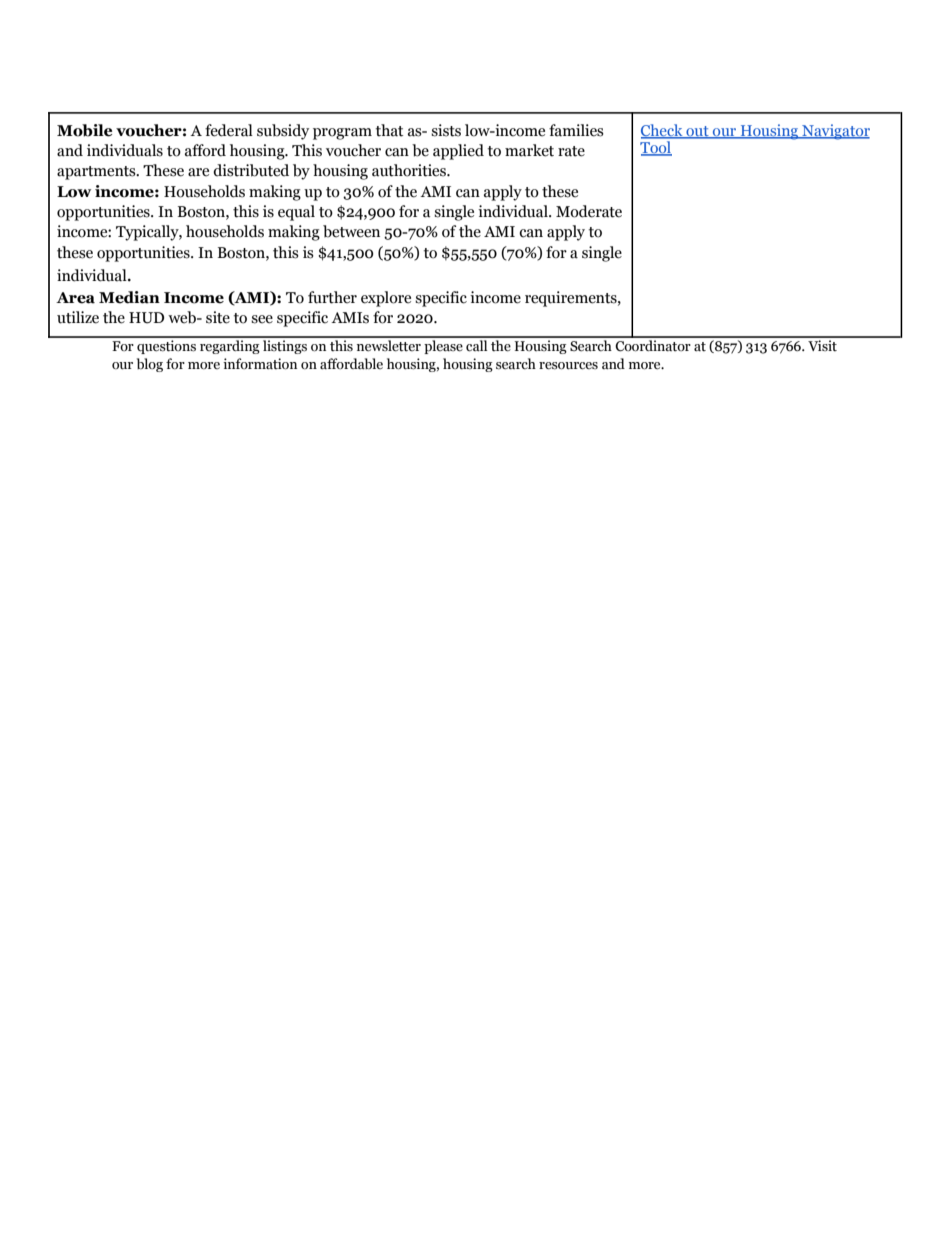 The width and height of the page is (952, 1233). Describe the element at coordinates (410, 170) in the page. I see `authorities` at that location.
